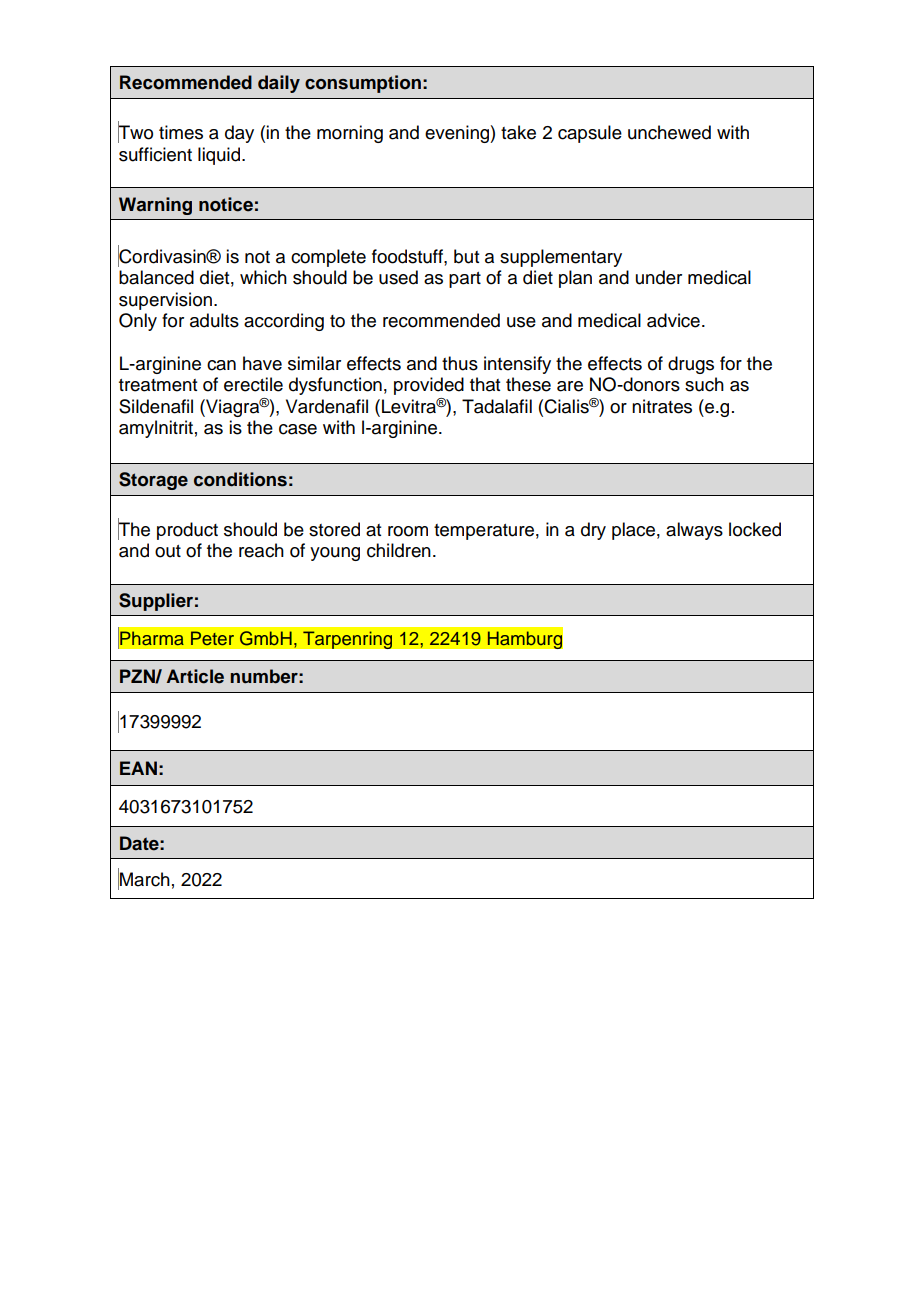 The height and width of the screenshot is (1308, 924). Describe the element at coordinates (399, 550) in the screenshot. I see `children` at that location.
